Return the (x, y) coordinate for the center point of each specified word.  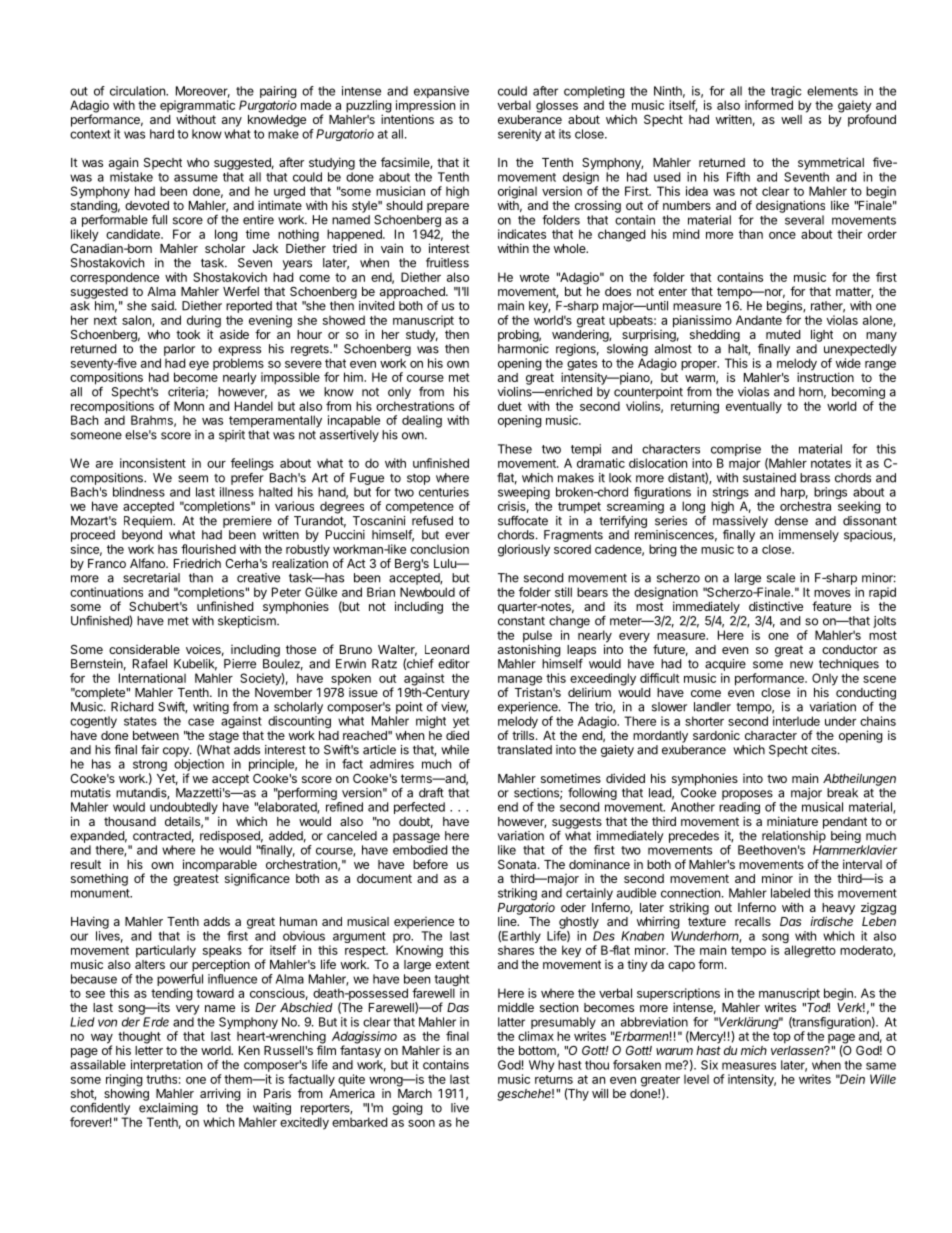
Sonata (518, 864)
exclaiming (168, 1110)
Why (541, 1066)
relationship (794, 837)
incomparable (220, 866)
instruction (825, 376)
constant (521, 621)
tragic (786, 93)
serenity (519, 135)
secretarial (151, 578)
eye (199, 366)
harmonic (523, 349)
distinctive (776, 606)
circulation (138, 91)
